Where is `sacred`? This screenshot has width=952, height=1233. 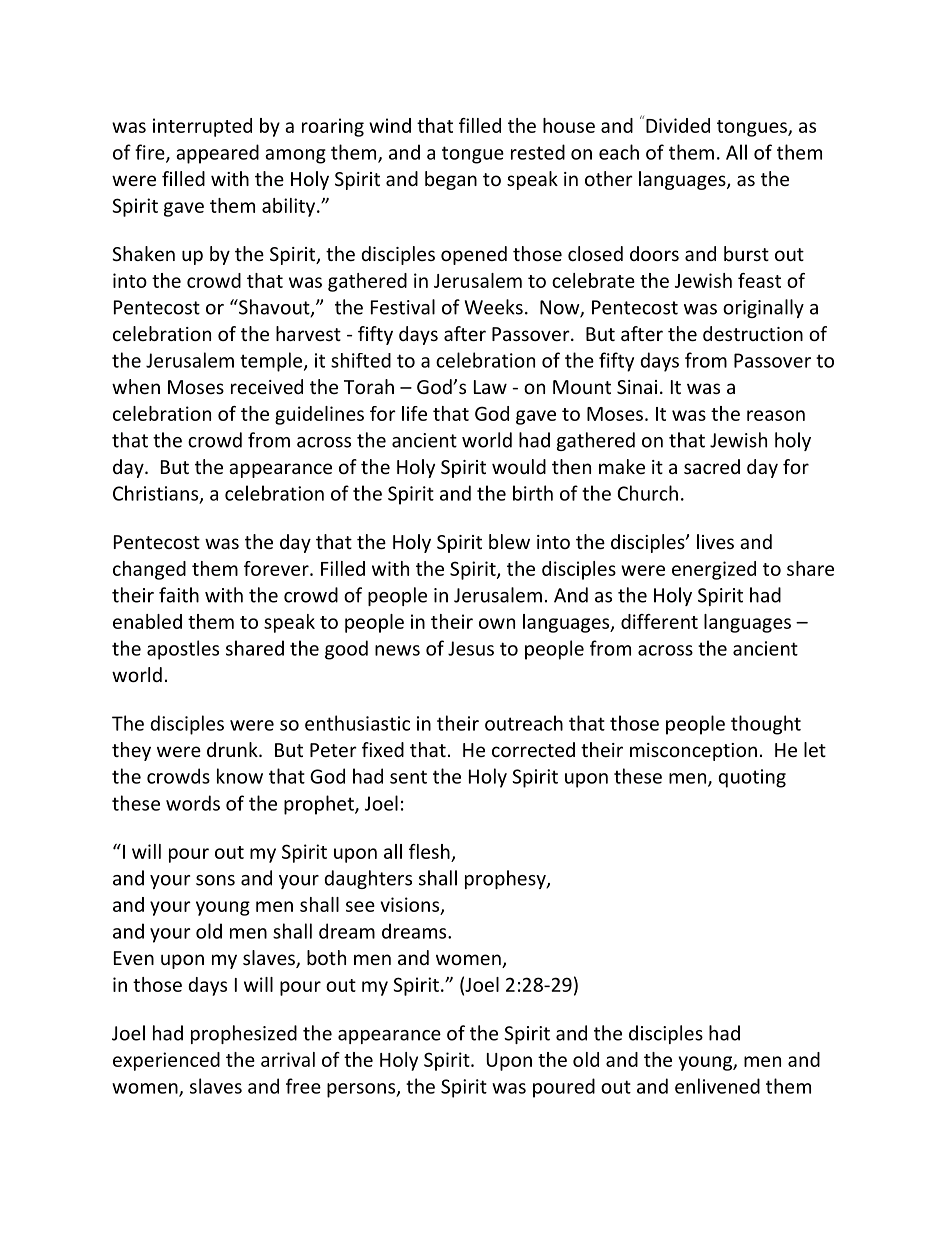
sacred is located at coordinates (712, 466).
